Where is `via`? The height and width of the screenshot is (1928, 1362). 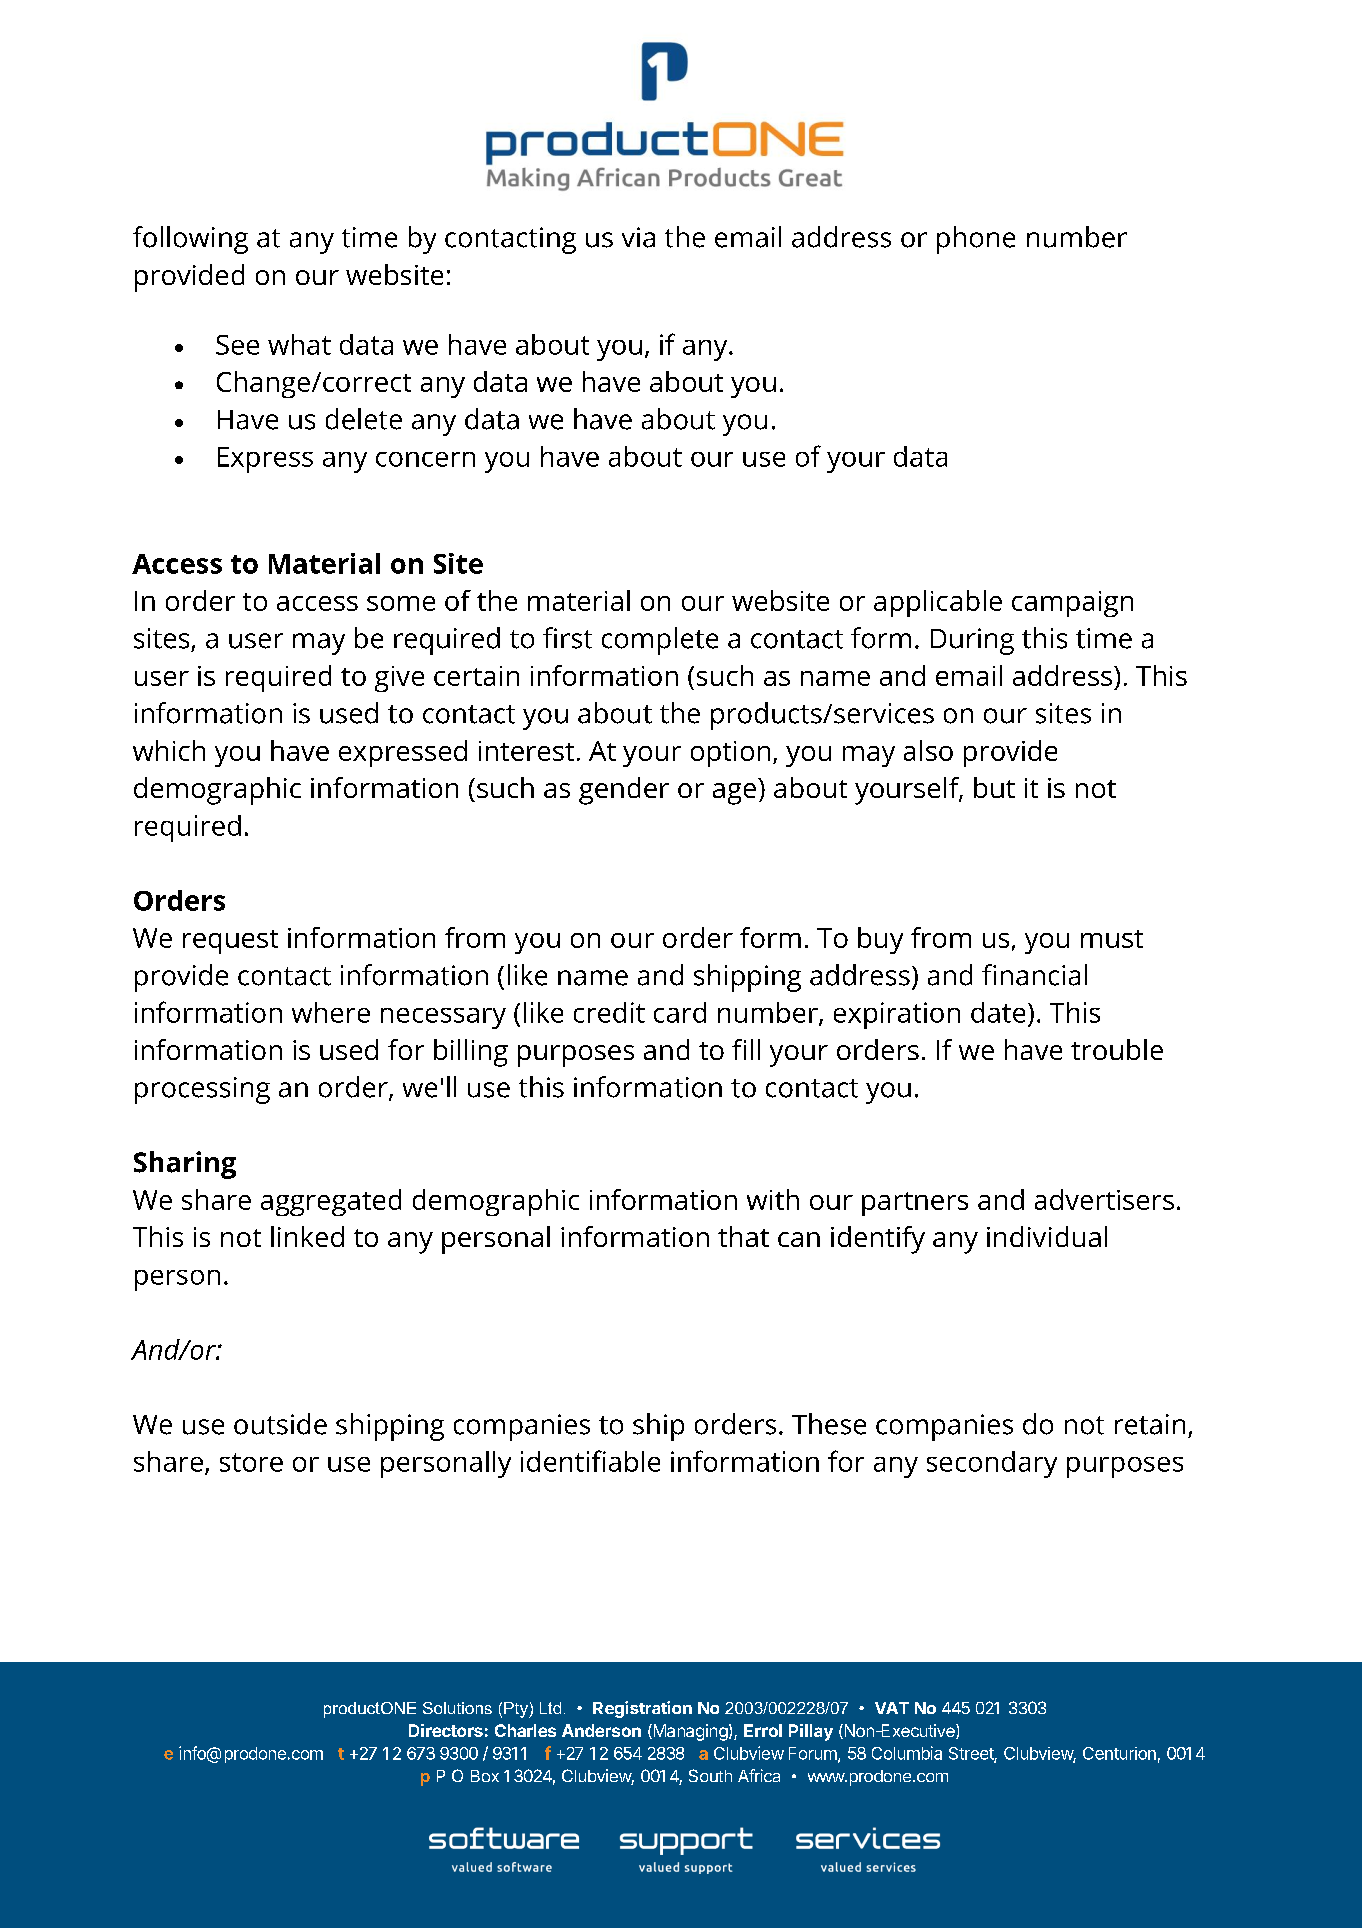 via is located at coordinates (638, 237).
